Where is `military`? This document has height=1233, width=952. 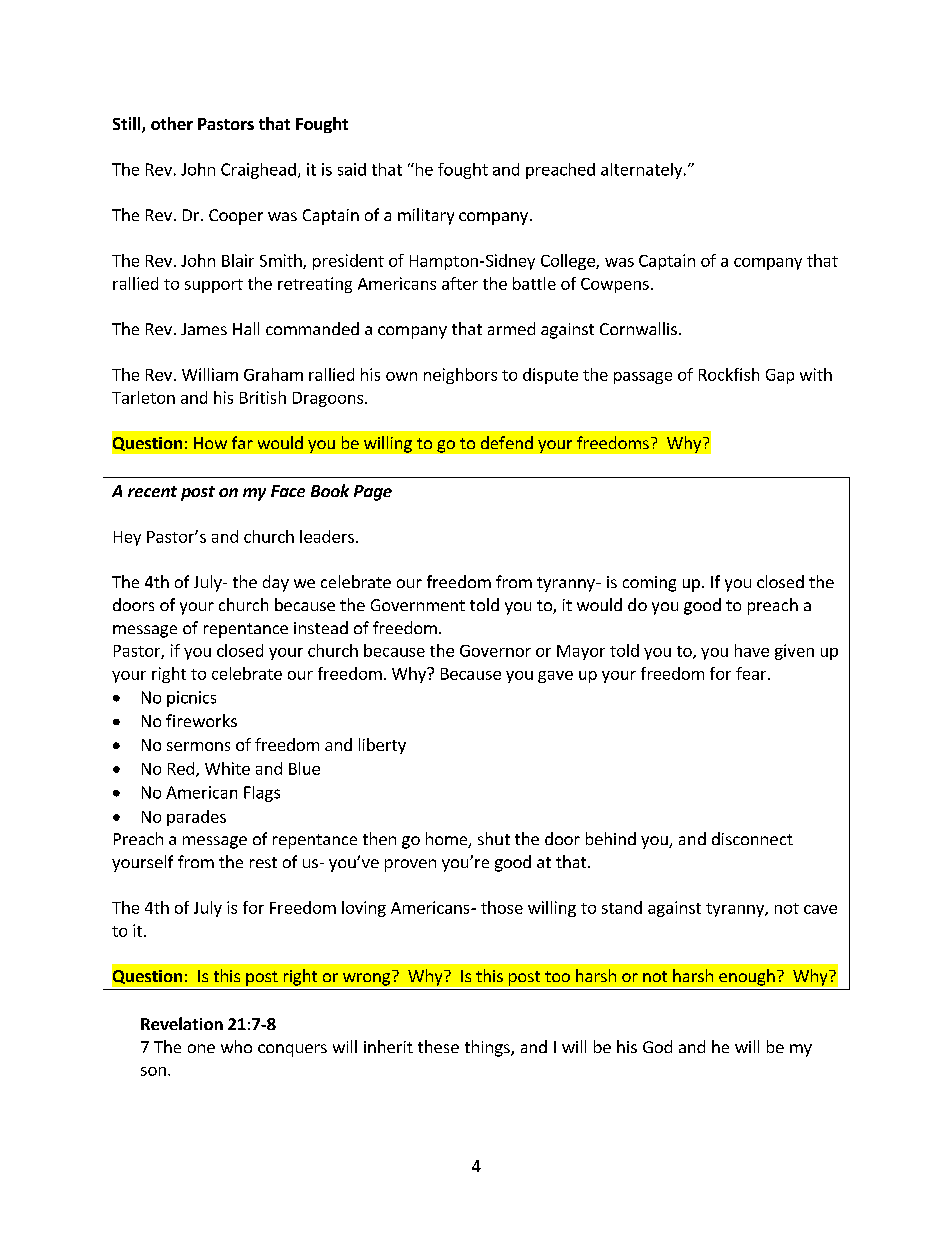 military is located at coordinates (426, 216).
